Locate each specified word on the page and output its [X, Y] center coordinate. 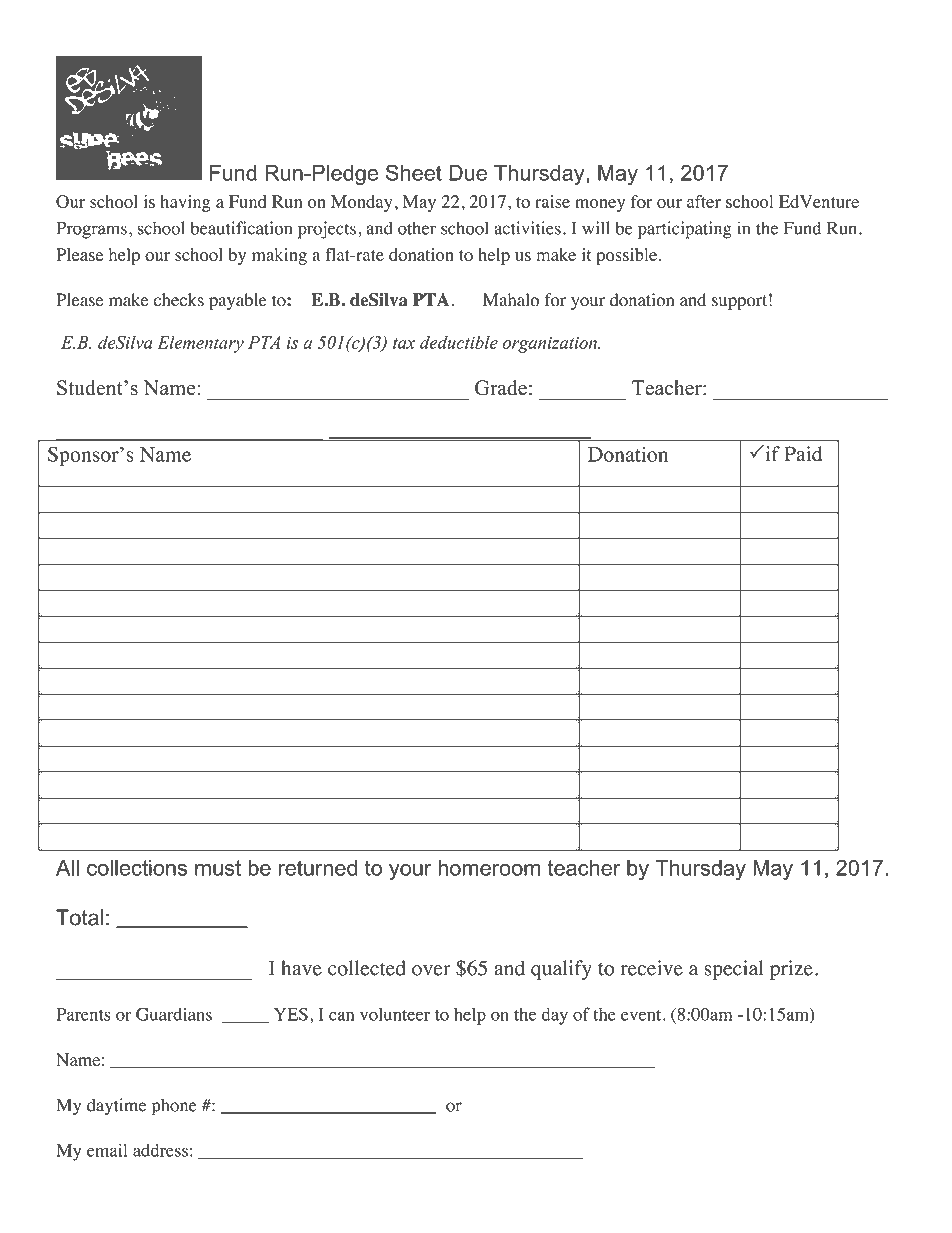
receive [651, 968]
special [733, 970]
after [704, 201]
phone [174, 1107]
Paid [803, 454]
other [417, 228]
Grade [501, 388]
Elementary [200, 344]
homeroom [489, 868]
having [185, 203]
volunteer [395, 1014]
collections [137, 867]
